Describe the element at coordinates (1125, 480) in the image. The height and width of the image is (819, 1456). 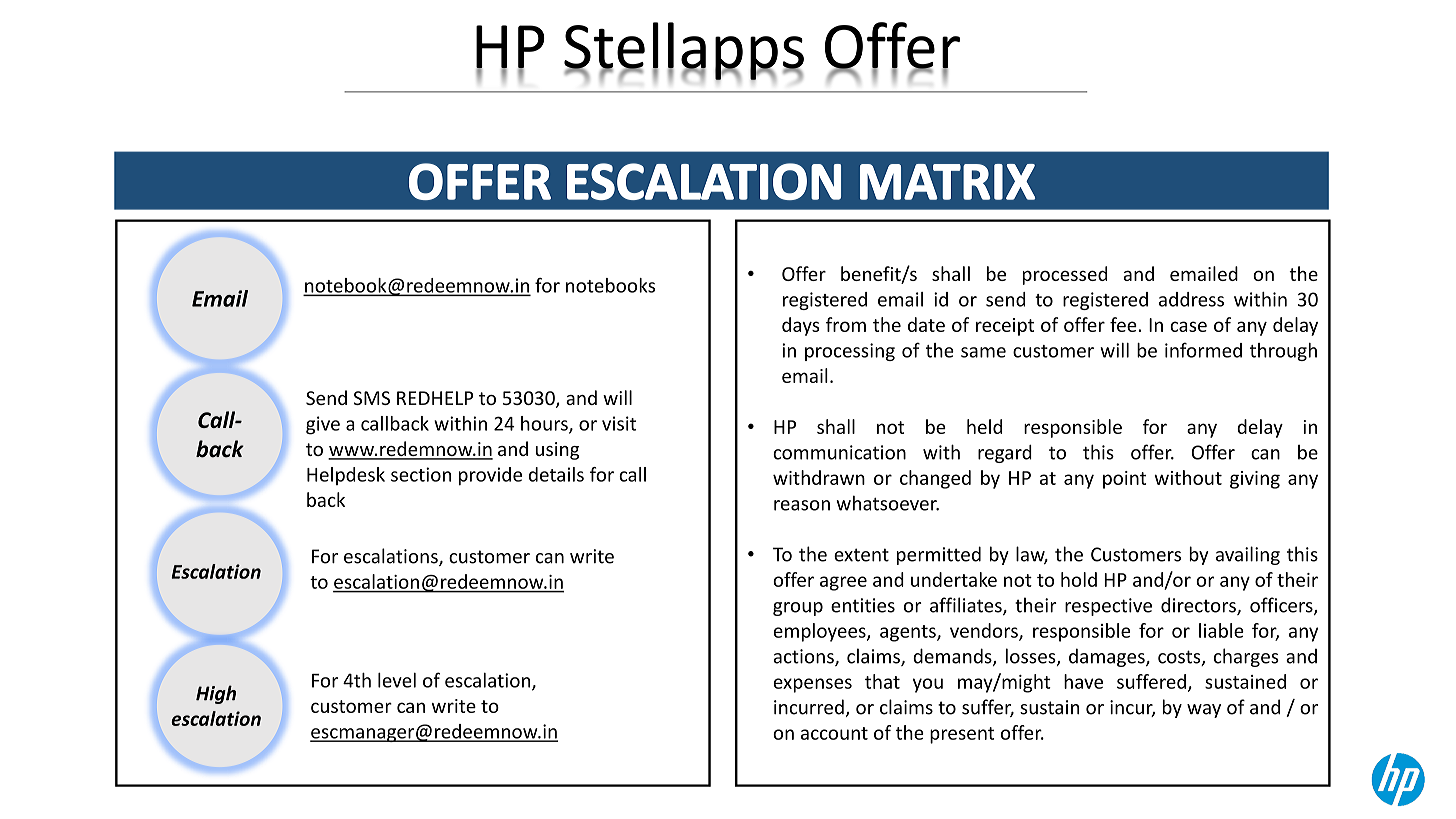
I see `point` at that location.
